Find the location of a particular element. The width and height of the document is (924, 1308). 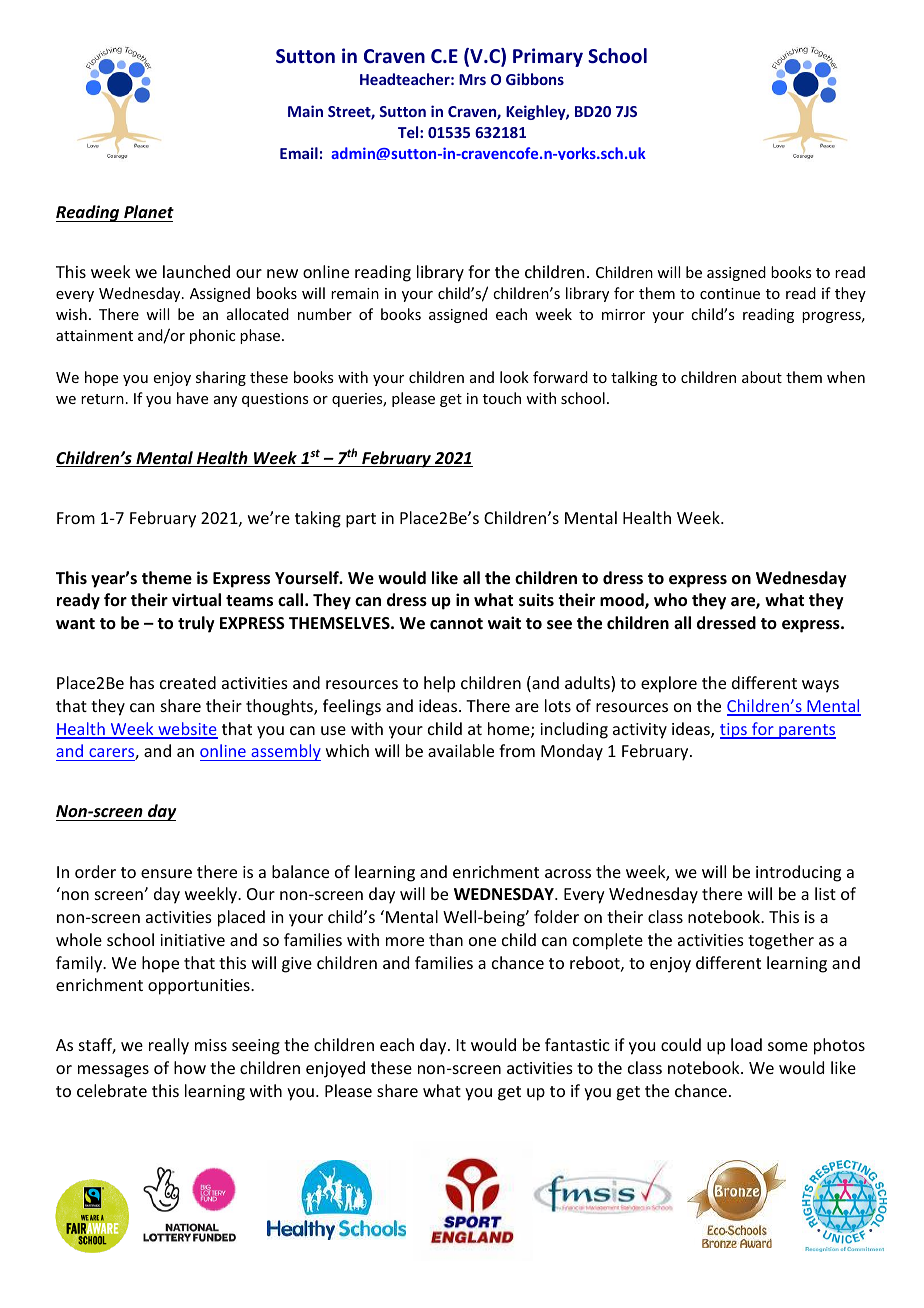

Mrs is located at coordinates (472, 79).
